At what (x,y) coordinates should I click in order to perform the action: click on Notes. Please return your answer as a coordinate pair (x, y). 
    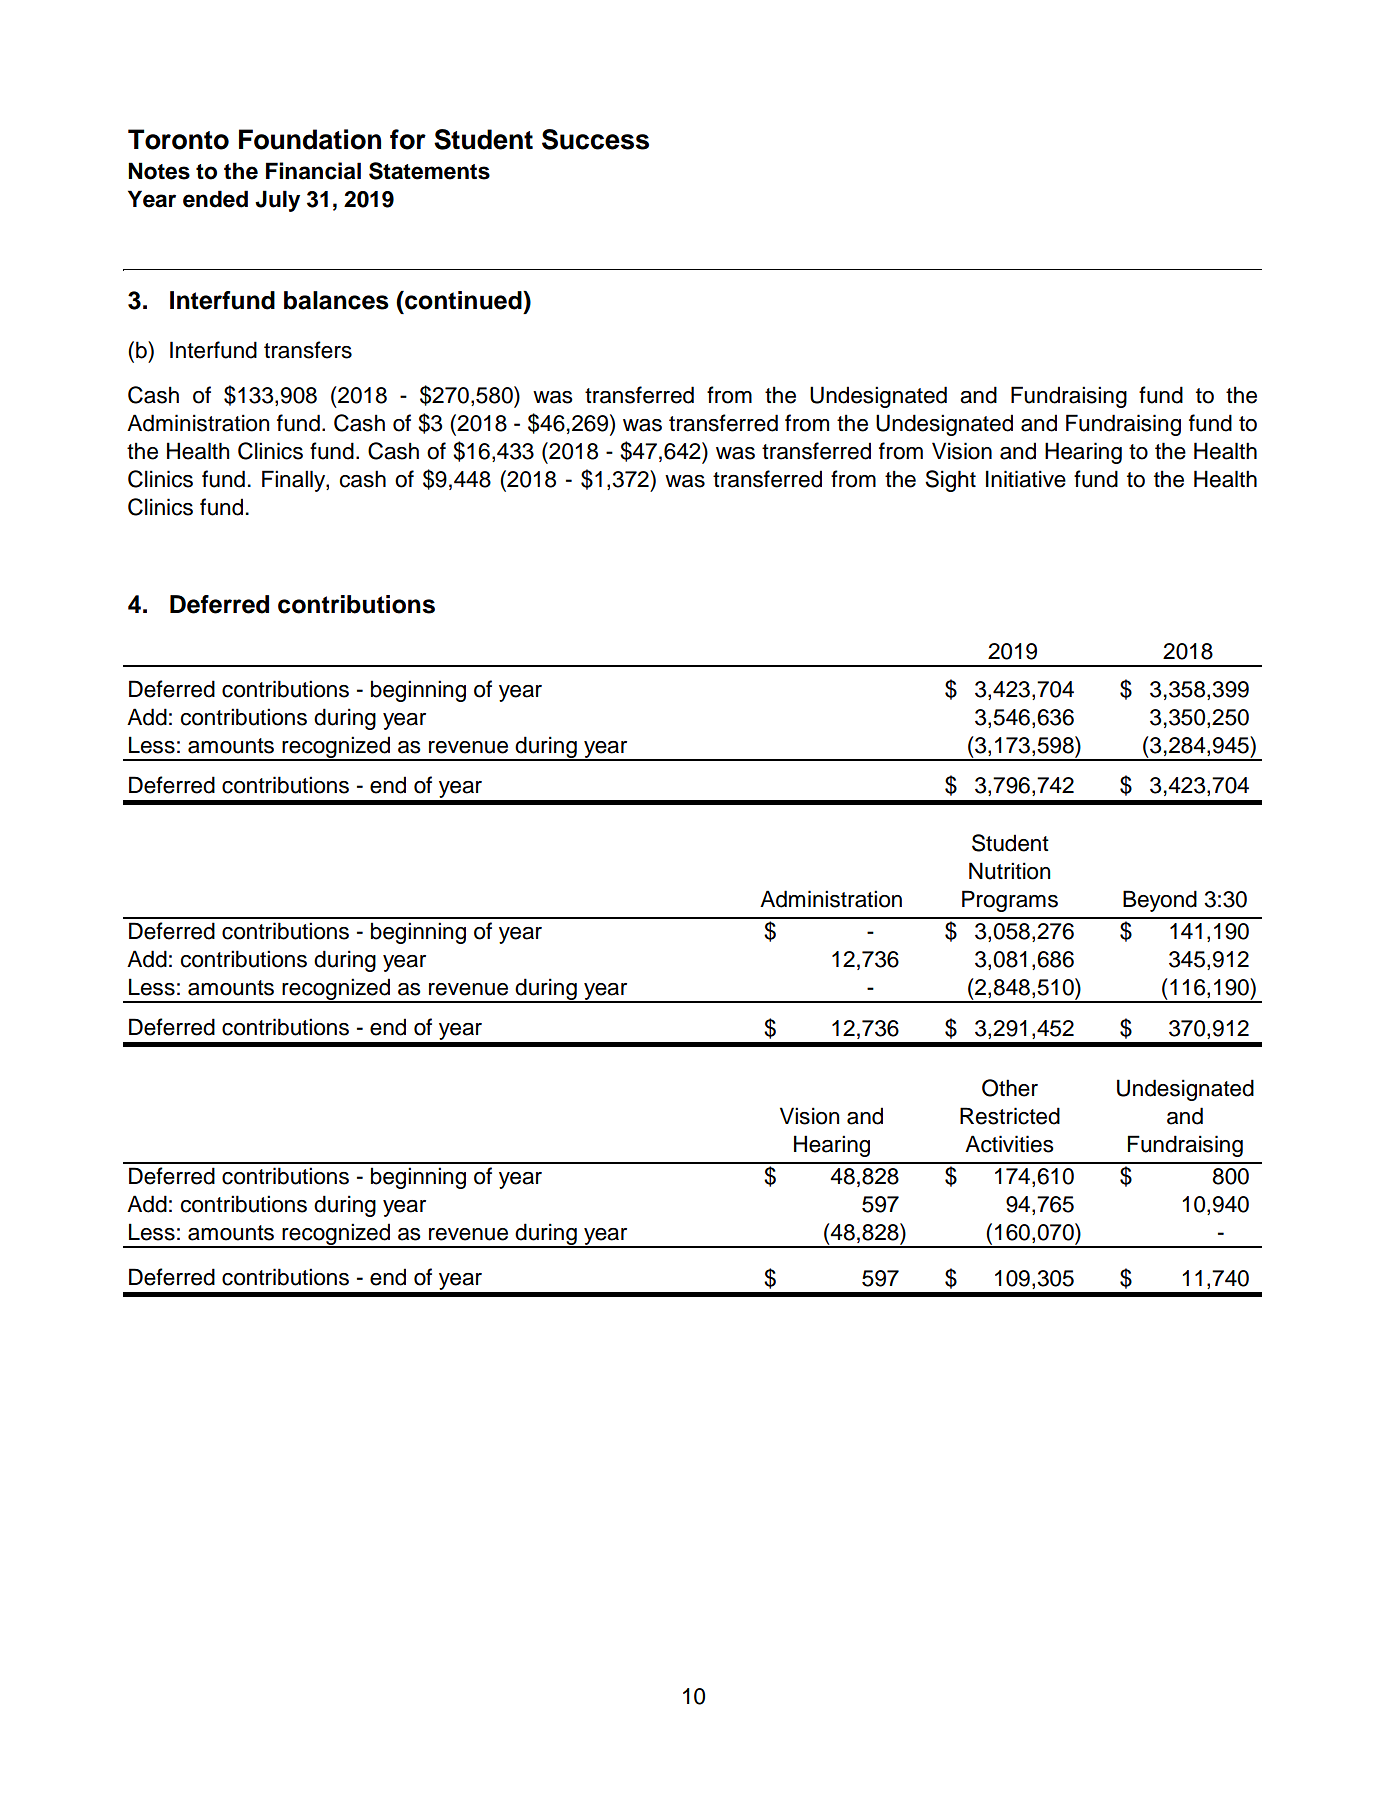
    Looking at the image, I should click on (159, 171).
